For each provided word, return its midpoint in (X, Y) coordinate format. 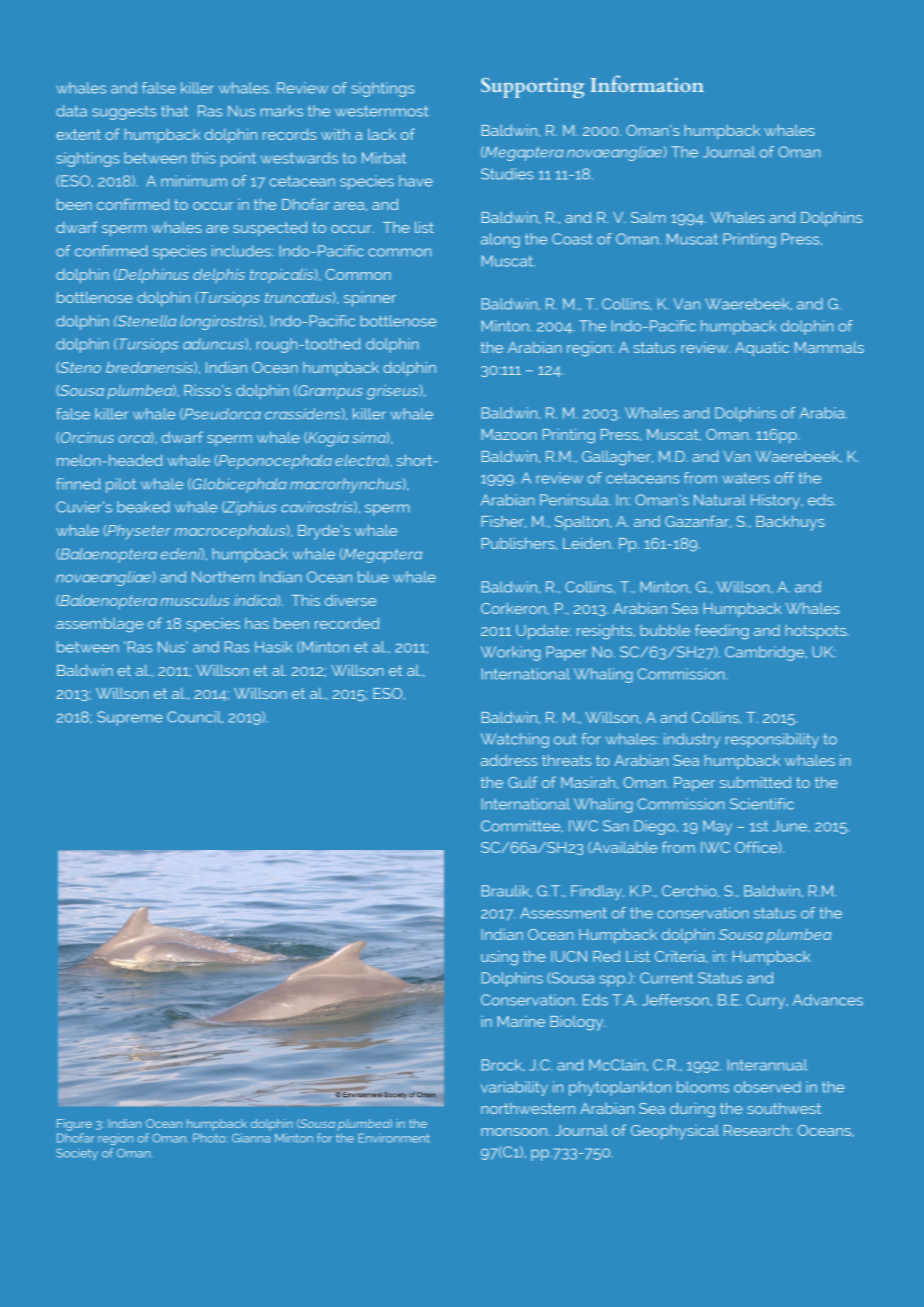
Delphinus (152, 275)
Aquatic (762, 348)
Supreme (130, 718)
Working (510, 653)
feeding (722, 632)
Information (647, 83)
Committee (522, 826)
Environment (394, 1138)
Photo (209, 1138)
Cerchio (690, 891)
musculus (194, 600)
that (174, 111)
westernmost (382, 111)
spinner (370, 299)
